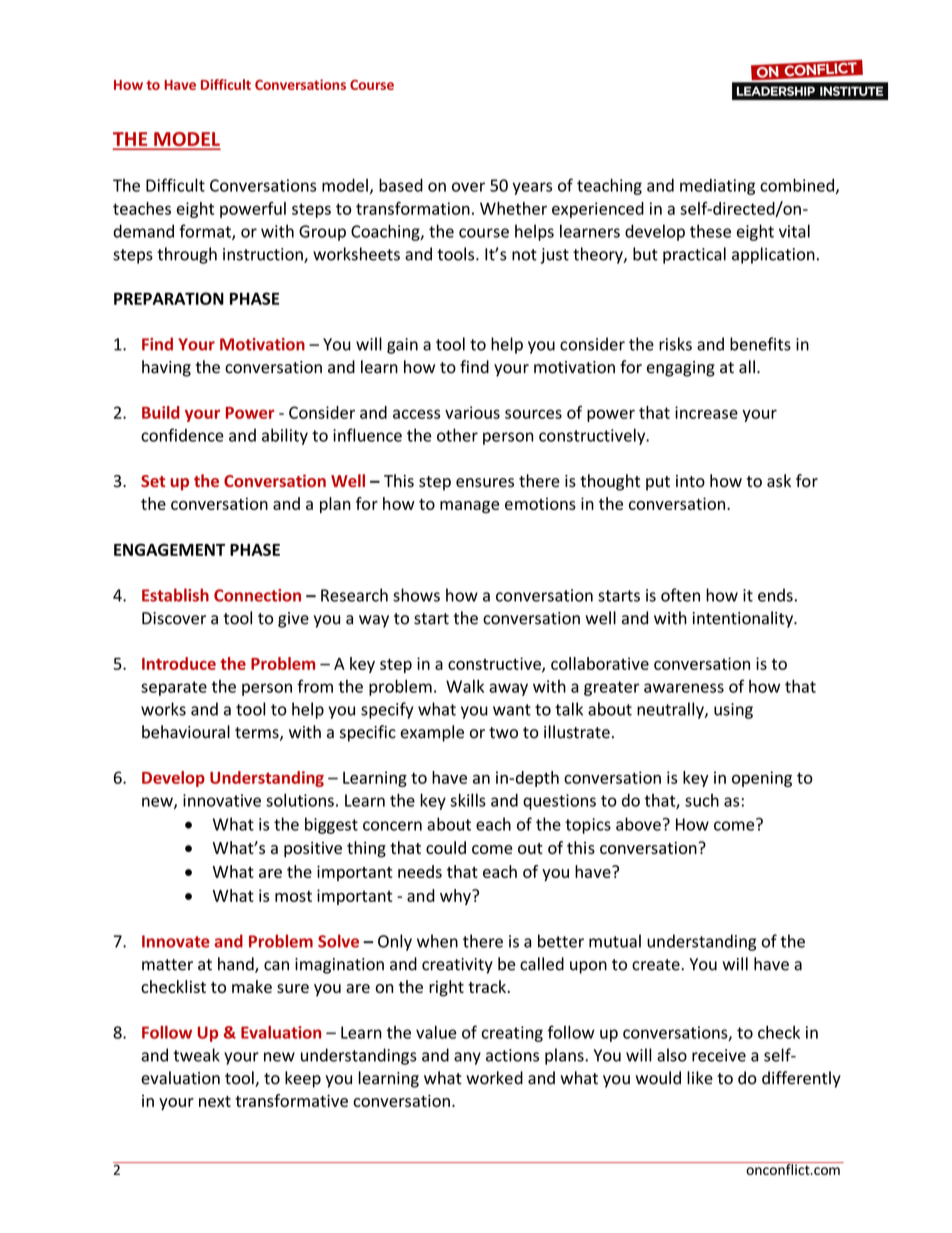 The height and width of the image is (1233, 952). Describe the element at coordinates (293, 896) in the image. I see `most` at that location.
